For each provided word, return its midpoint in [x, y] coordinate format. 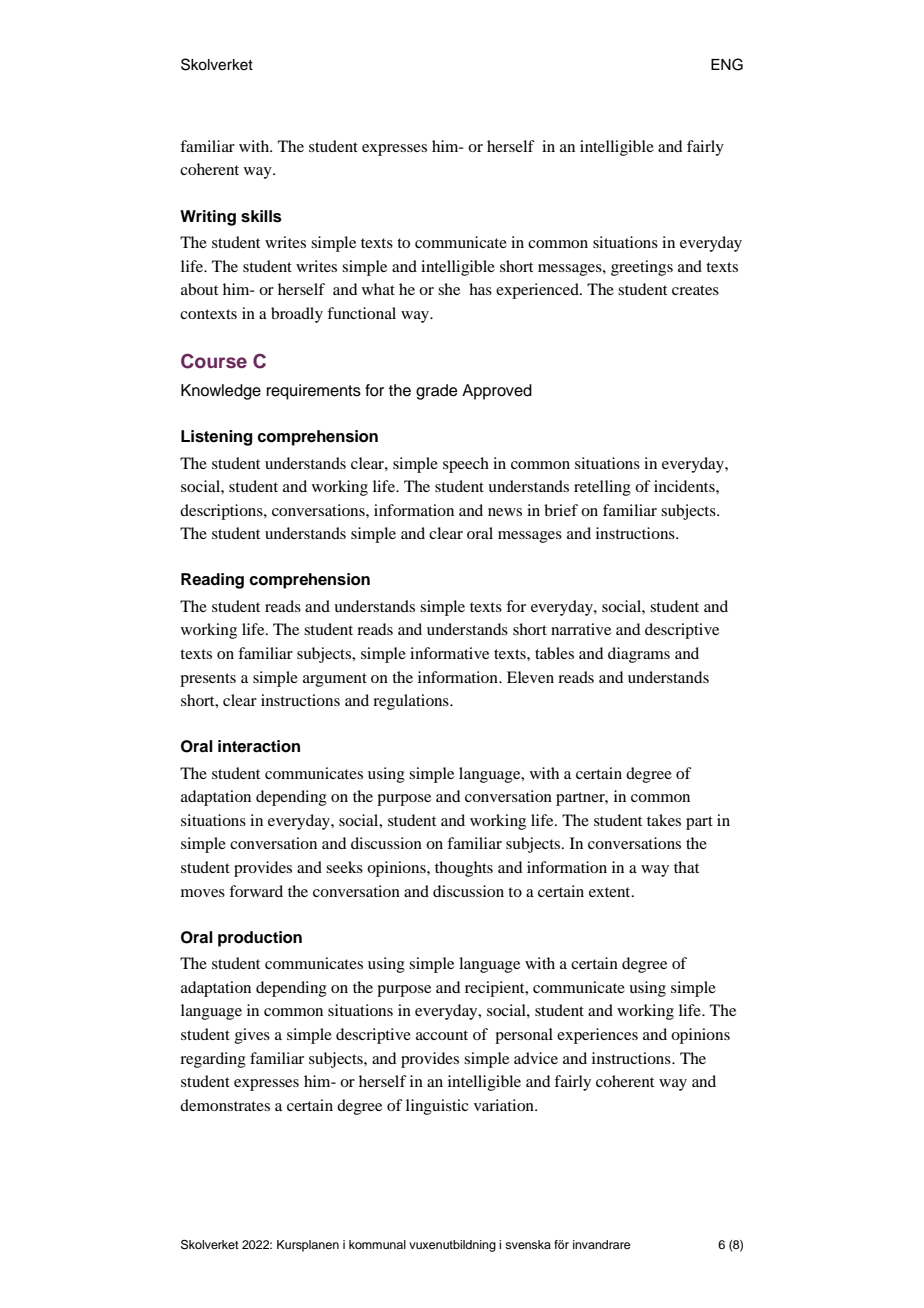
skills [261, 216]
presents [208, 680]
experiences [597, 1036]
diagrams [639, 655]
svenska [528, 1244]
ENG [727, 64]
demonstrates [225, 1105]
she [449, 289]
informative [449, 653]
